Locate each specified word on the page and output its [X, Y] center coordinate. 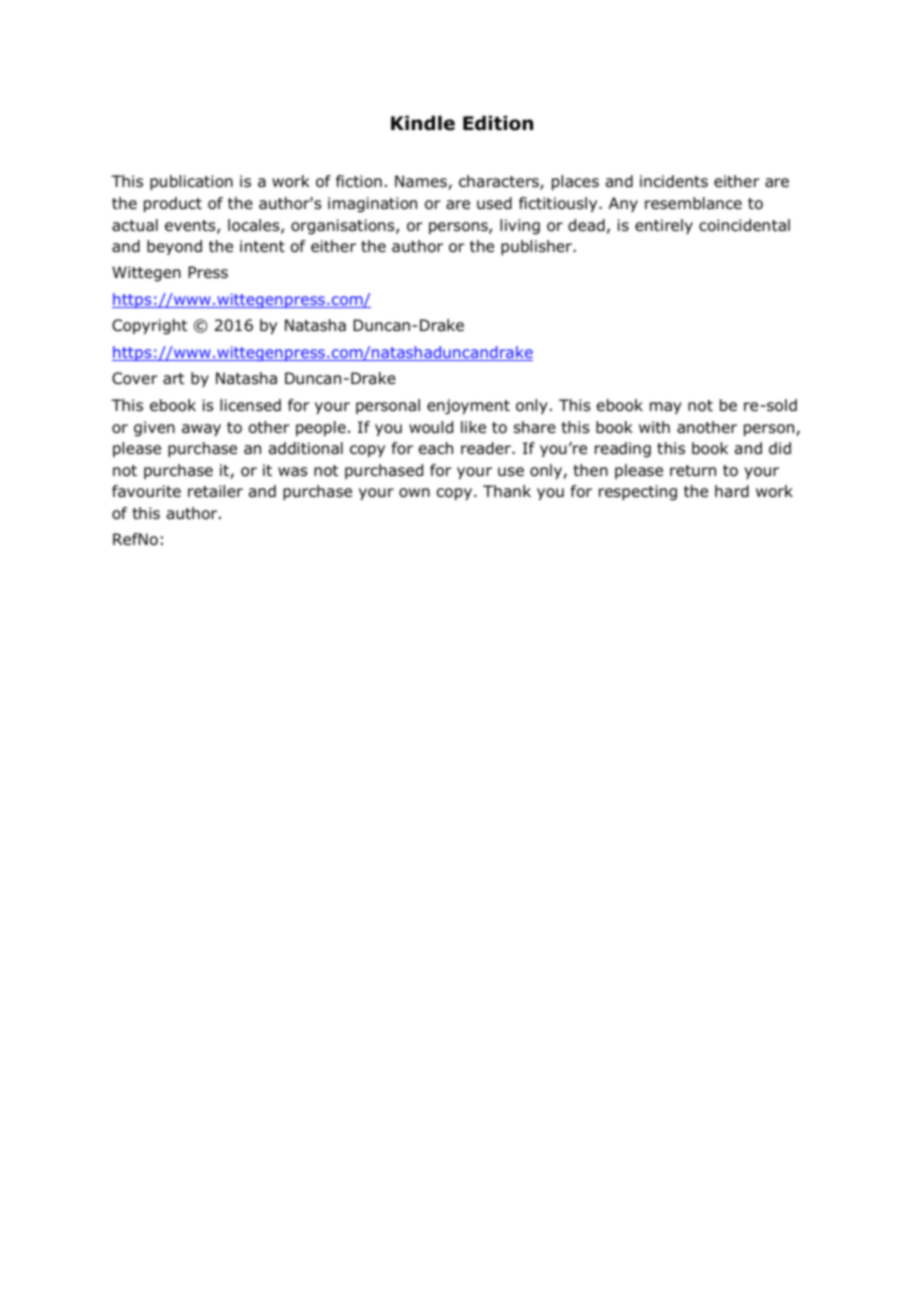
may [666, 408]
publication [191, 182]
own [414, 493]
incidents [674, 181]
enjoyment [468, 407]
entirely [664, 226]
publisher [537, 247]
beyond [174, 247]
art [173, 379]
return [693, 471]
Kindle [423, 123]
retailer [215, 491]
